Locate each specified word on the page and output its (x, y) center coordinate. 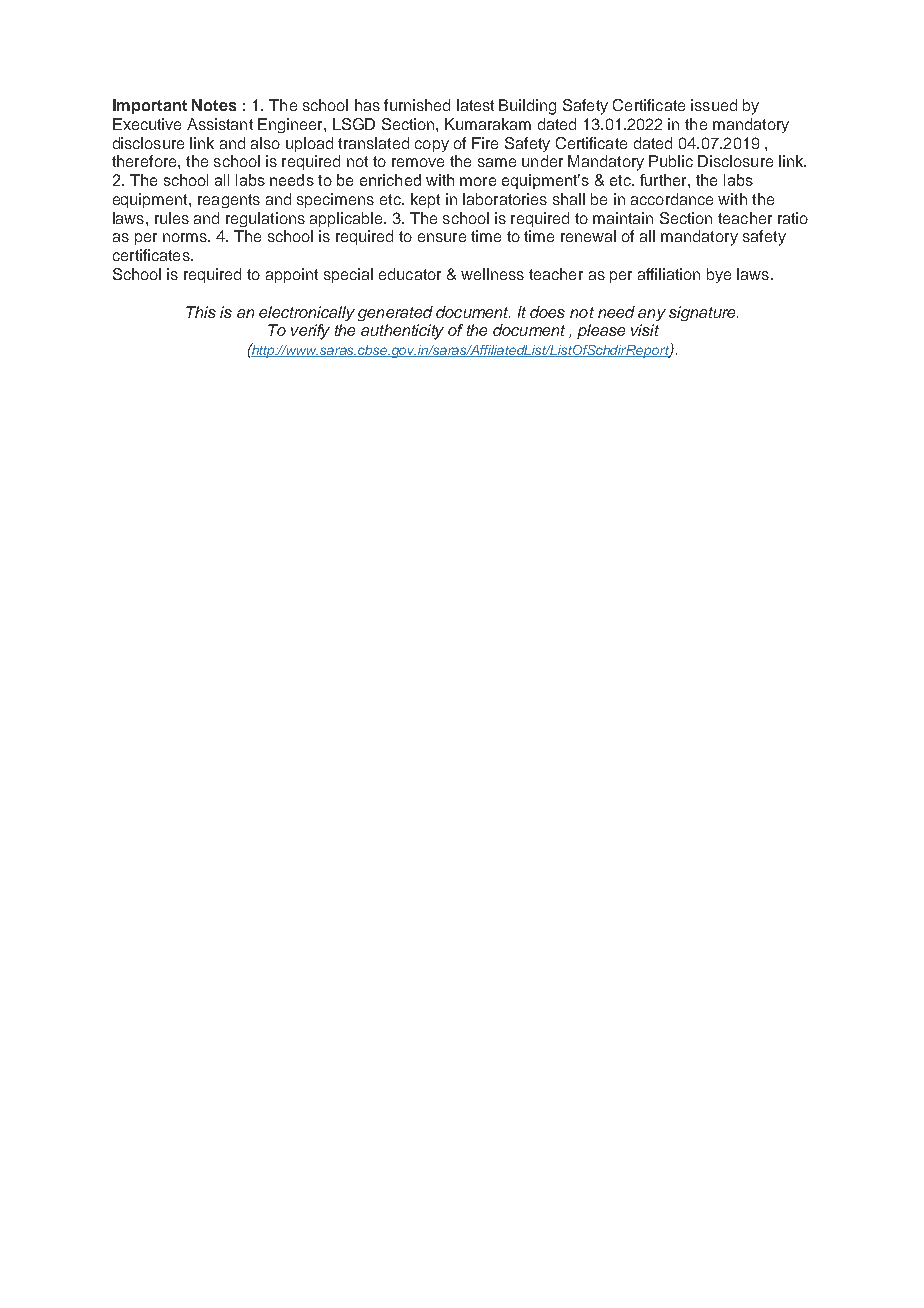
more (478, 181)
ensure (442, 237)
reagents (229, 201)
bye (719, 275)
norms (186, 237)
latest (475, 105)
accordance (672, 199)
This (201, 312)
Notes (214, 105)
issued (714, 105)
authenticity (402, 332)
